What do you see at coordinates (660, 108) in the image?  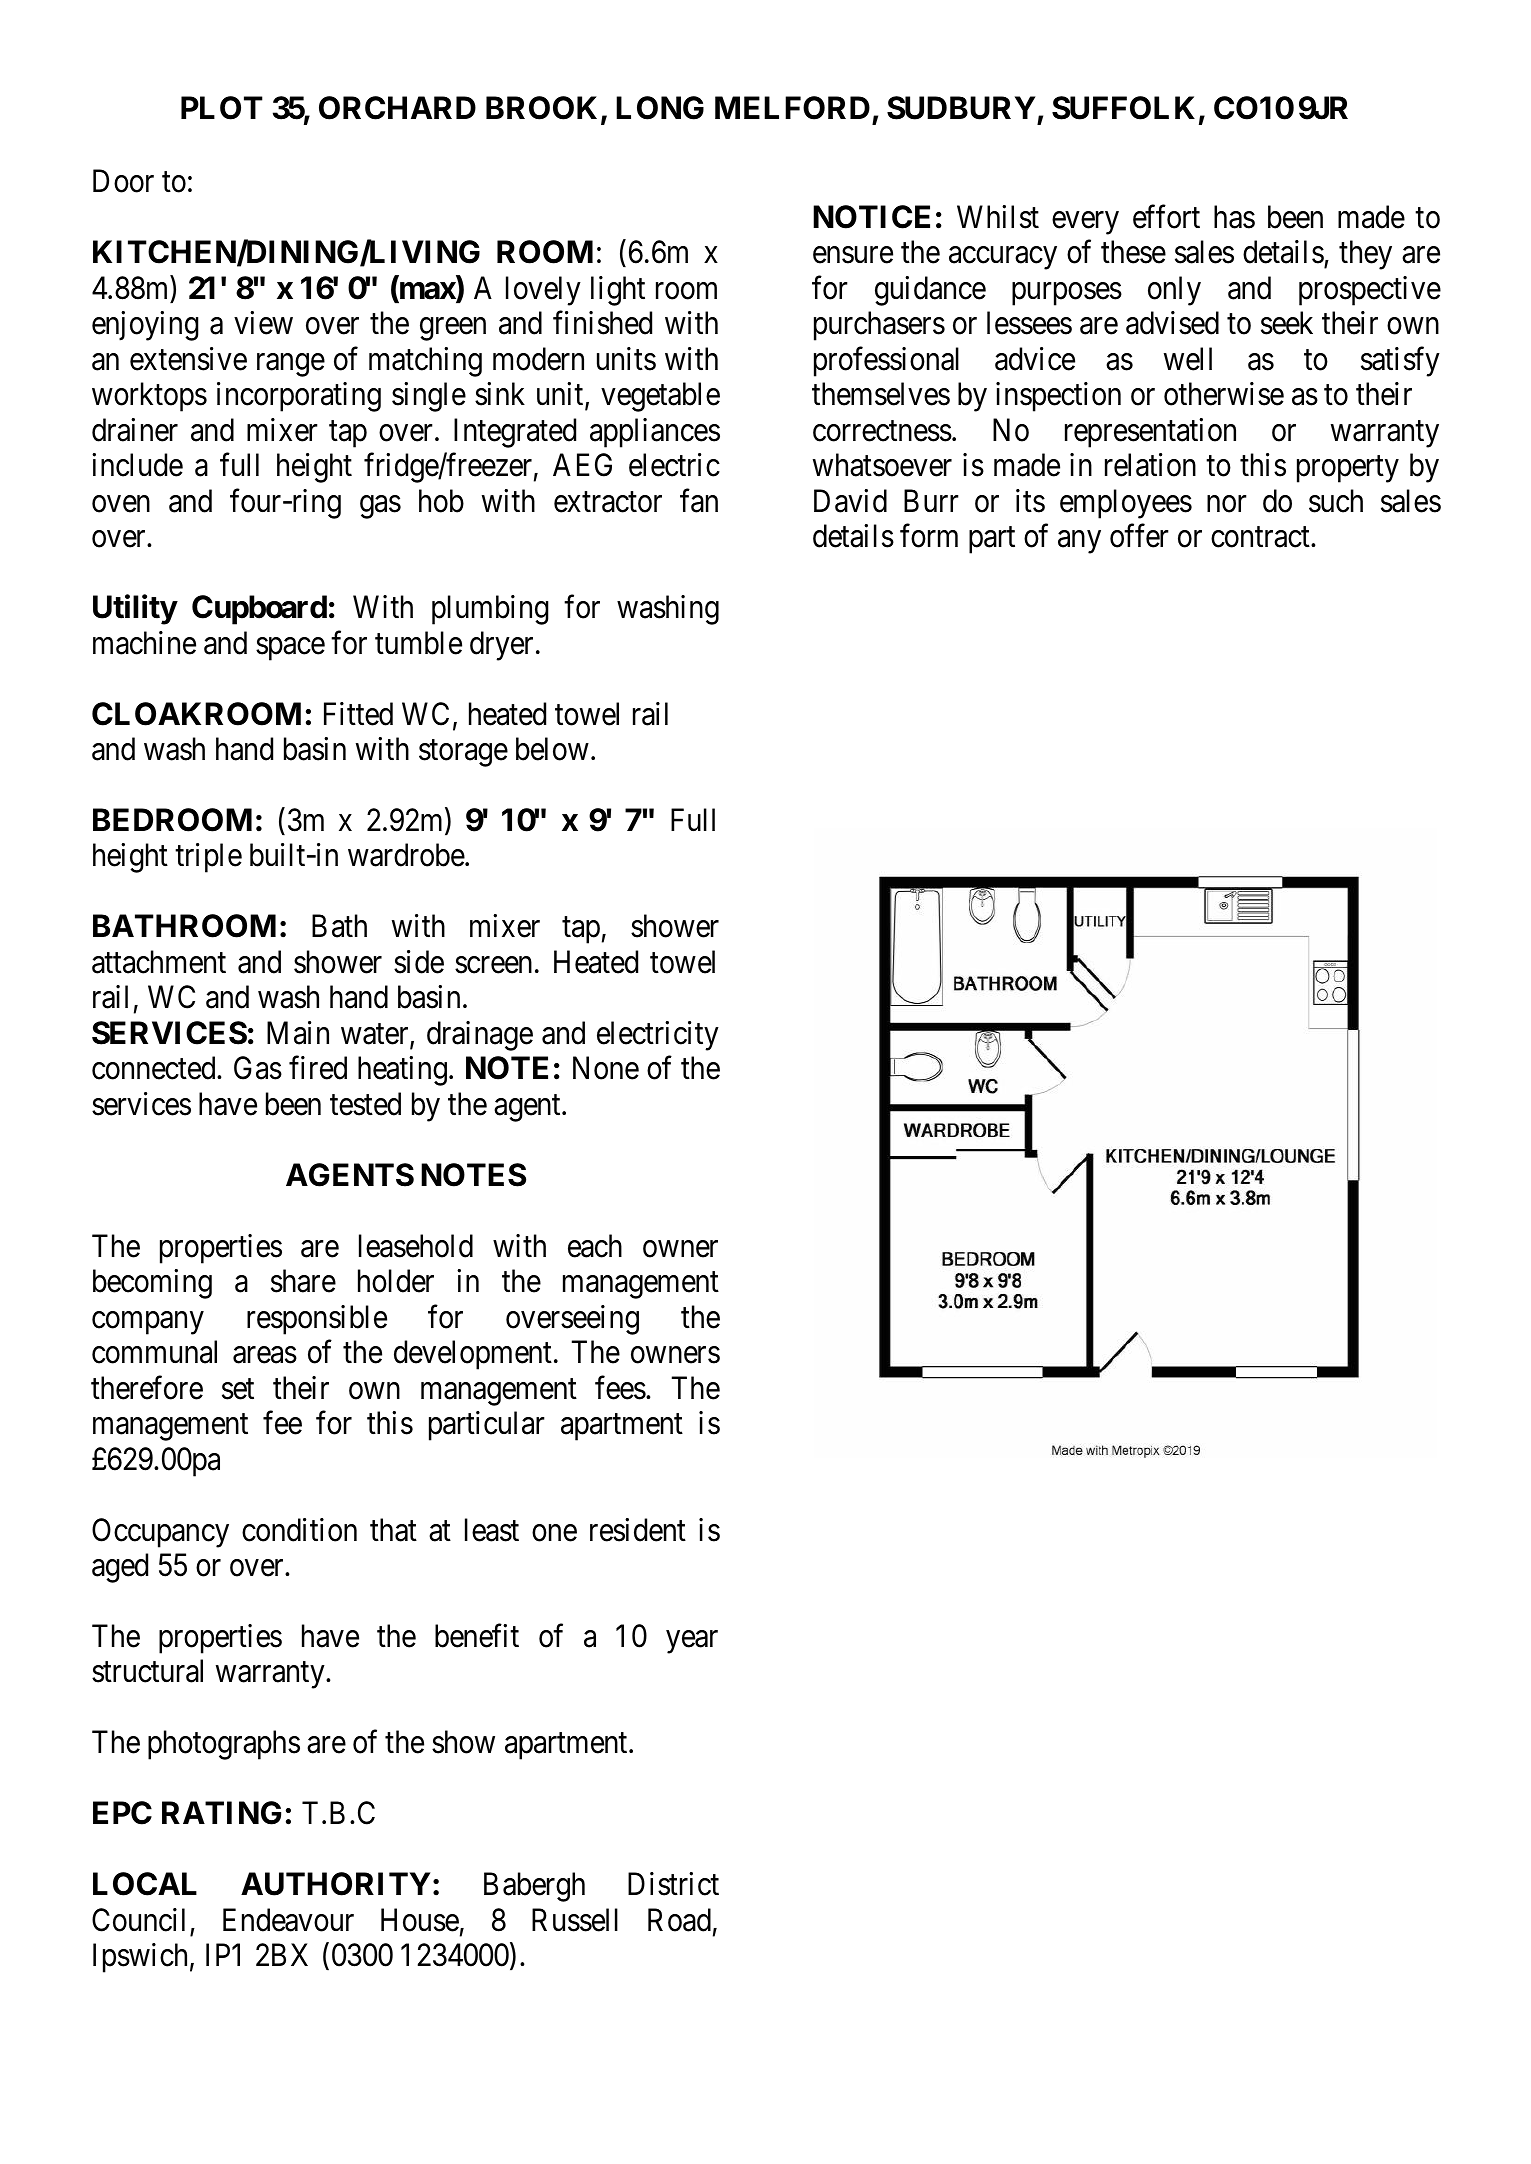 I see `LONG` at bounding box center [660, 108].
